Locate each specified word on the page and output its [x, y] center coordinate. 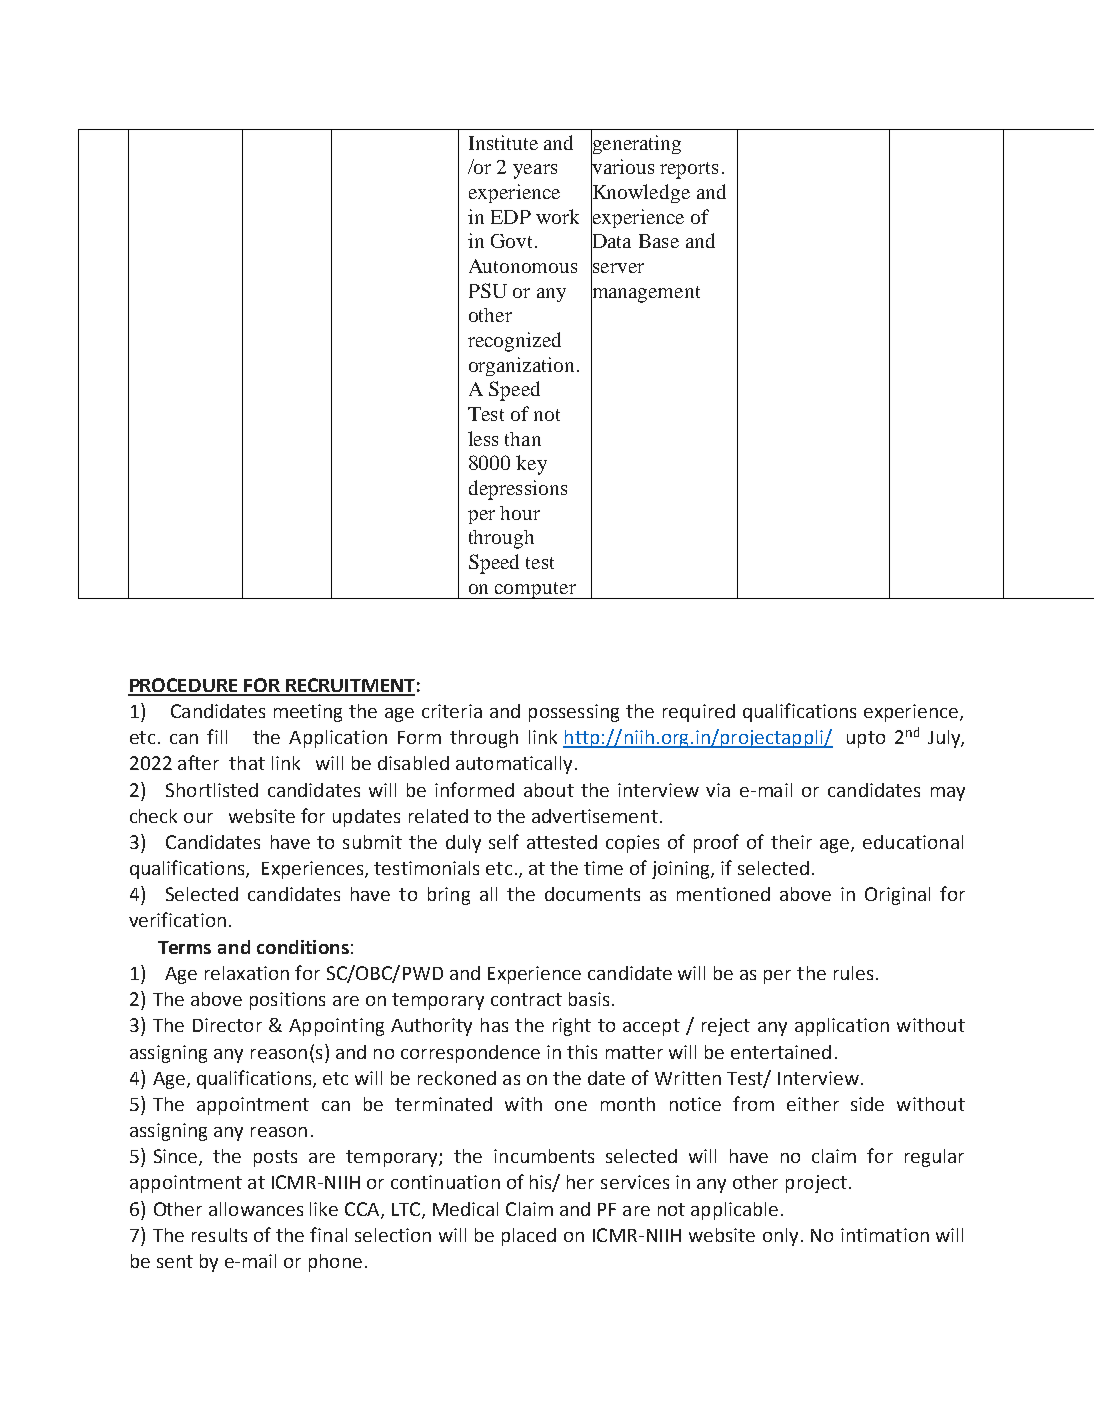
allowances [256, 1209]
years [535, 171]
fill [217, 736]
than [523, 439]
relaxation [247, 973]
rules [853, 973]
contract [526, 999]
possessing [574, 713]
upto [866, 739]
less [483, 438]
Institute [503, 142]
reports [689, 170]
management [645, 294]
